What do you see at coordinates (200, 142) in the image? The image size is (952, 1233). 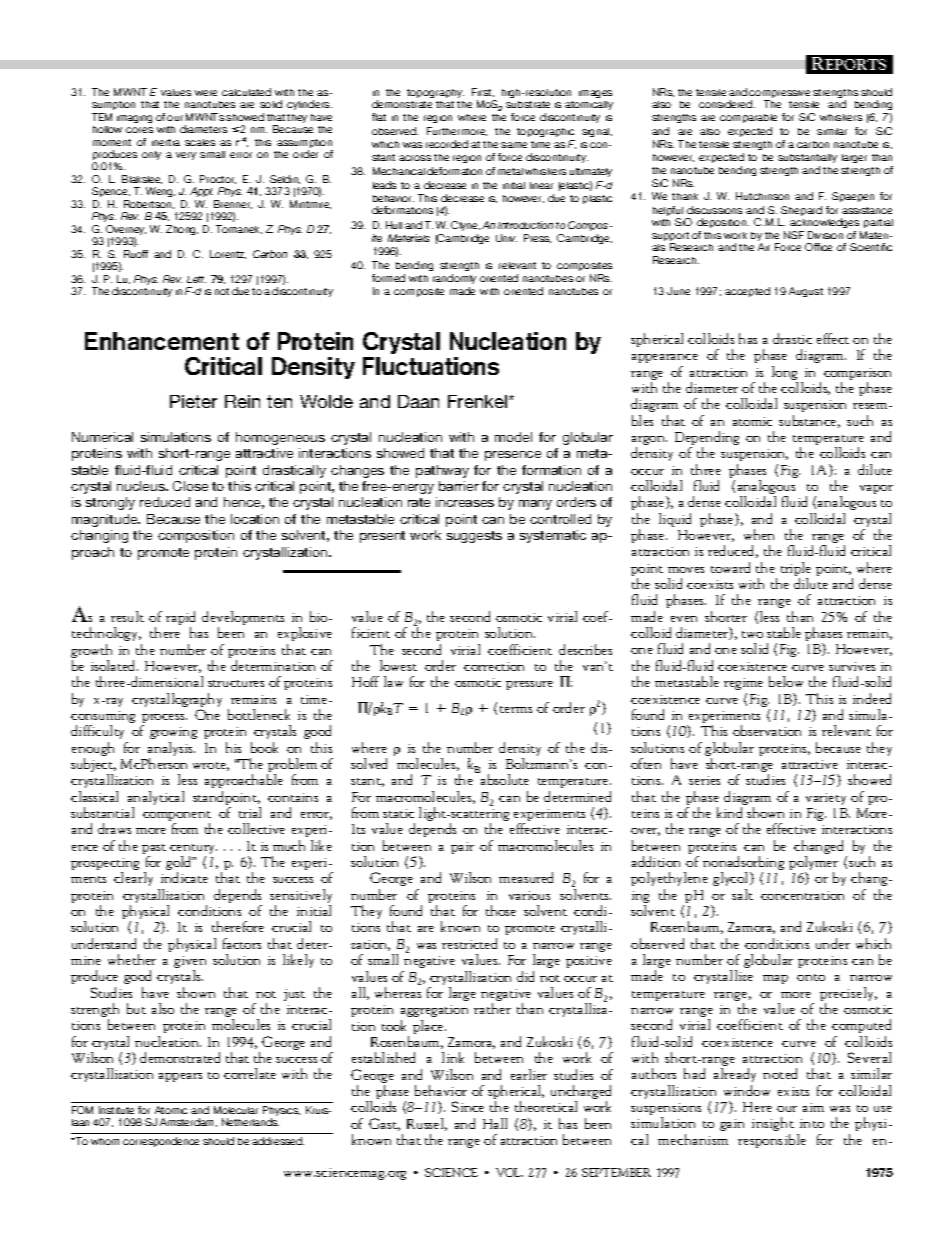 I see `scales` at bounding box center [200, 142].
